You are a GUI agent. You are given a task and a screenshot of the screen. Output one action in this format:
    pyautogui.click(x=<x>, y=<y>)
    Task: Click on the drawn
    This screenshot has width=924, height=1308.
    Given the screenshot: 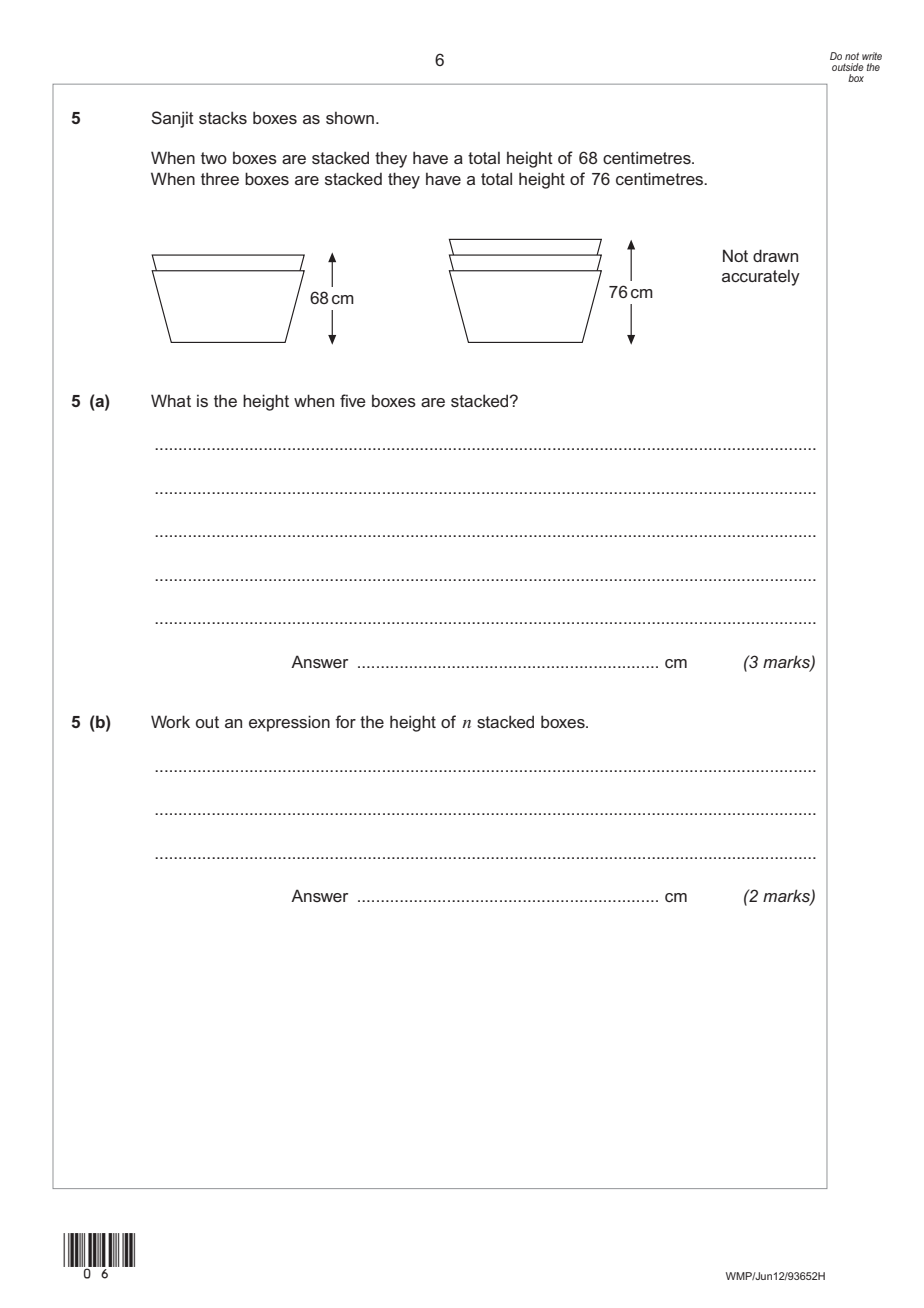 What is the action you would take?
    pyautogui.click(x=775, y=255)
